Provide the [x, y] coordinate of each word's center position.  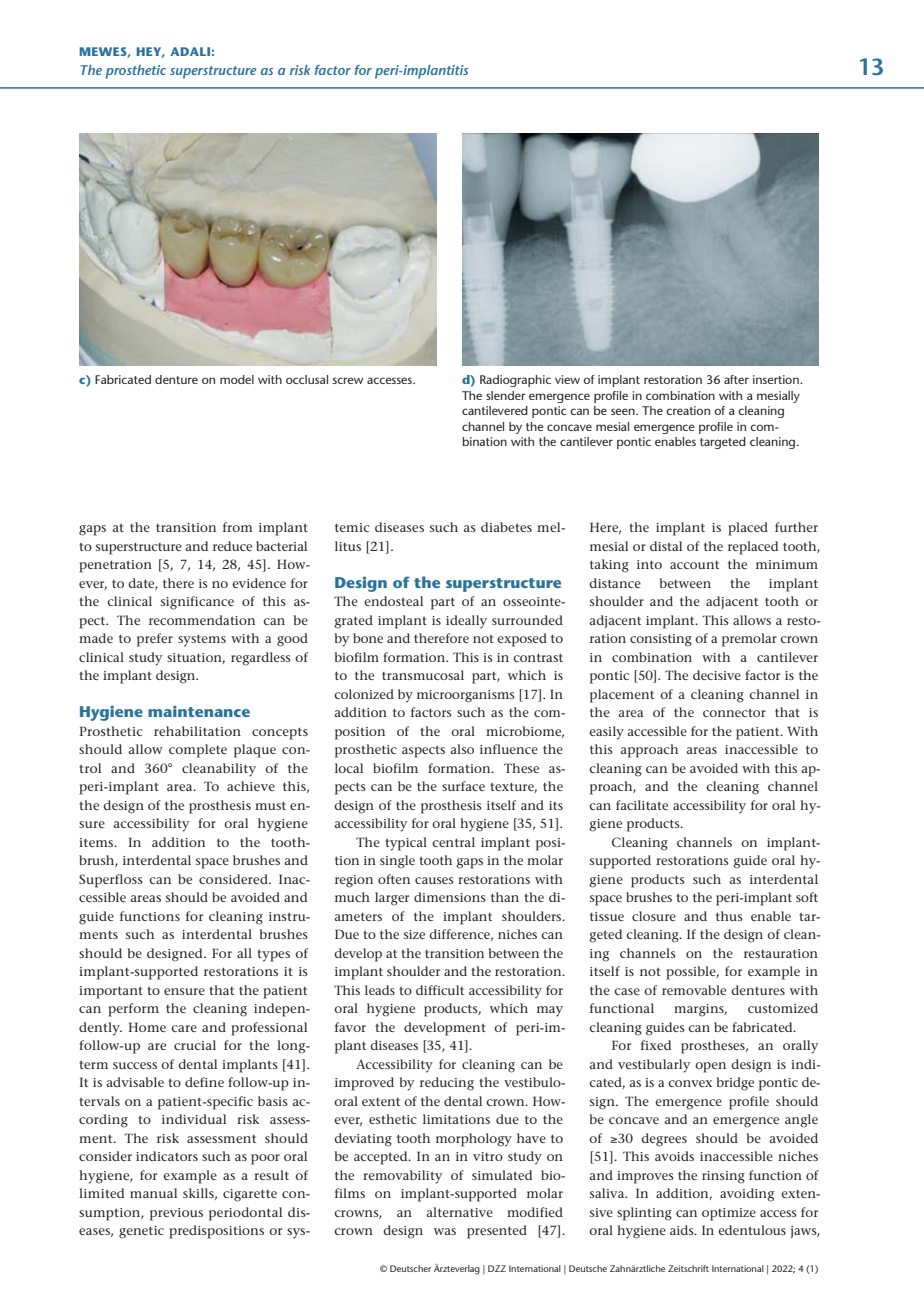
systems [202, 641]
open [710, 1067]
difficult [440, 990]
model [237, 379]
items [97, 842]
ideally [466, 622]
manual [153, 1193]
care [184, 1028]
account [694, 565]
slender [506, 395]
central [453, 842]
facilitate [642, 805]
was [445, 1231]
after [736, 379]
